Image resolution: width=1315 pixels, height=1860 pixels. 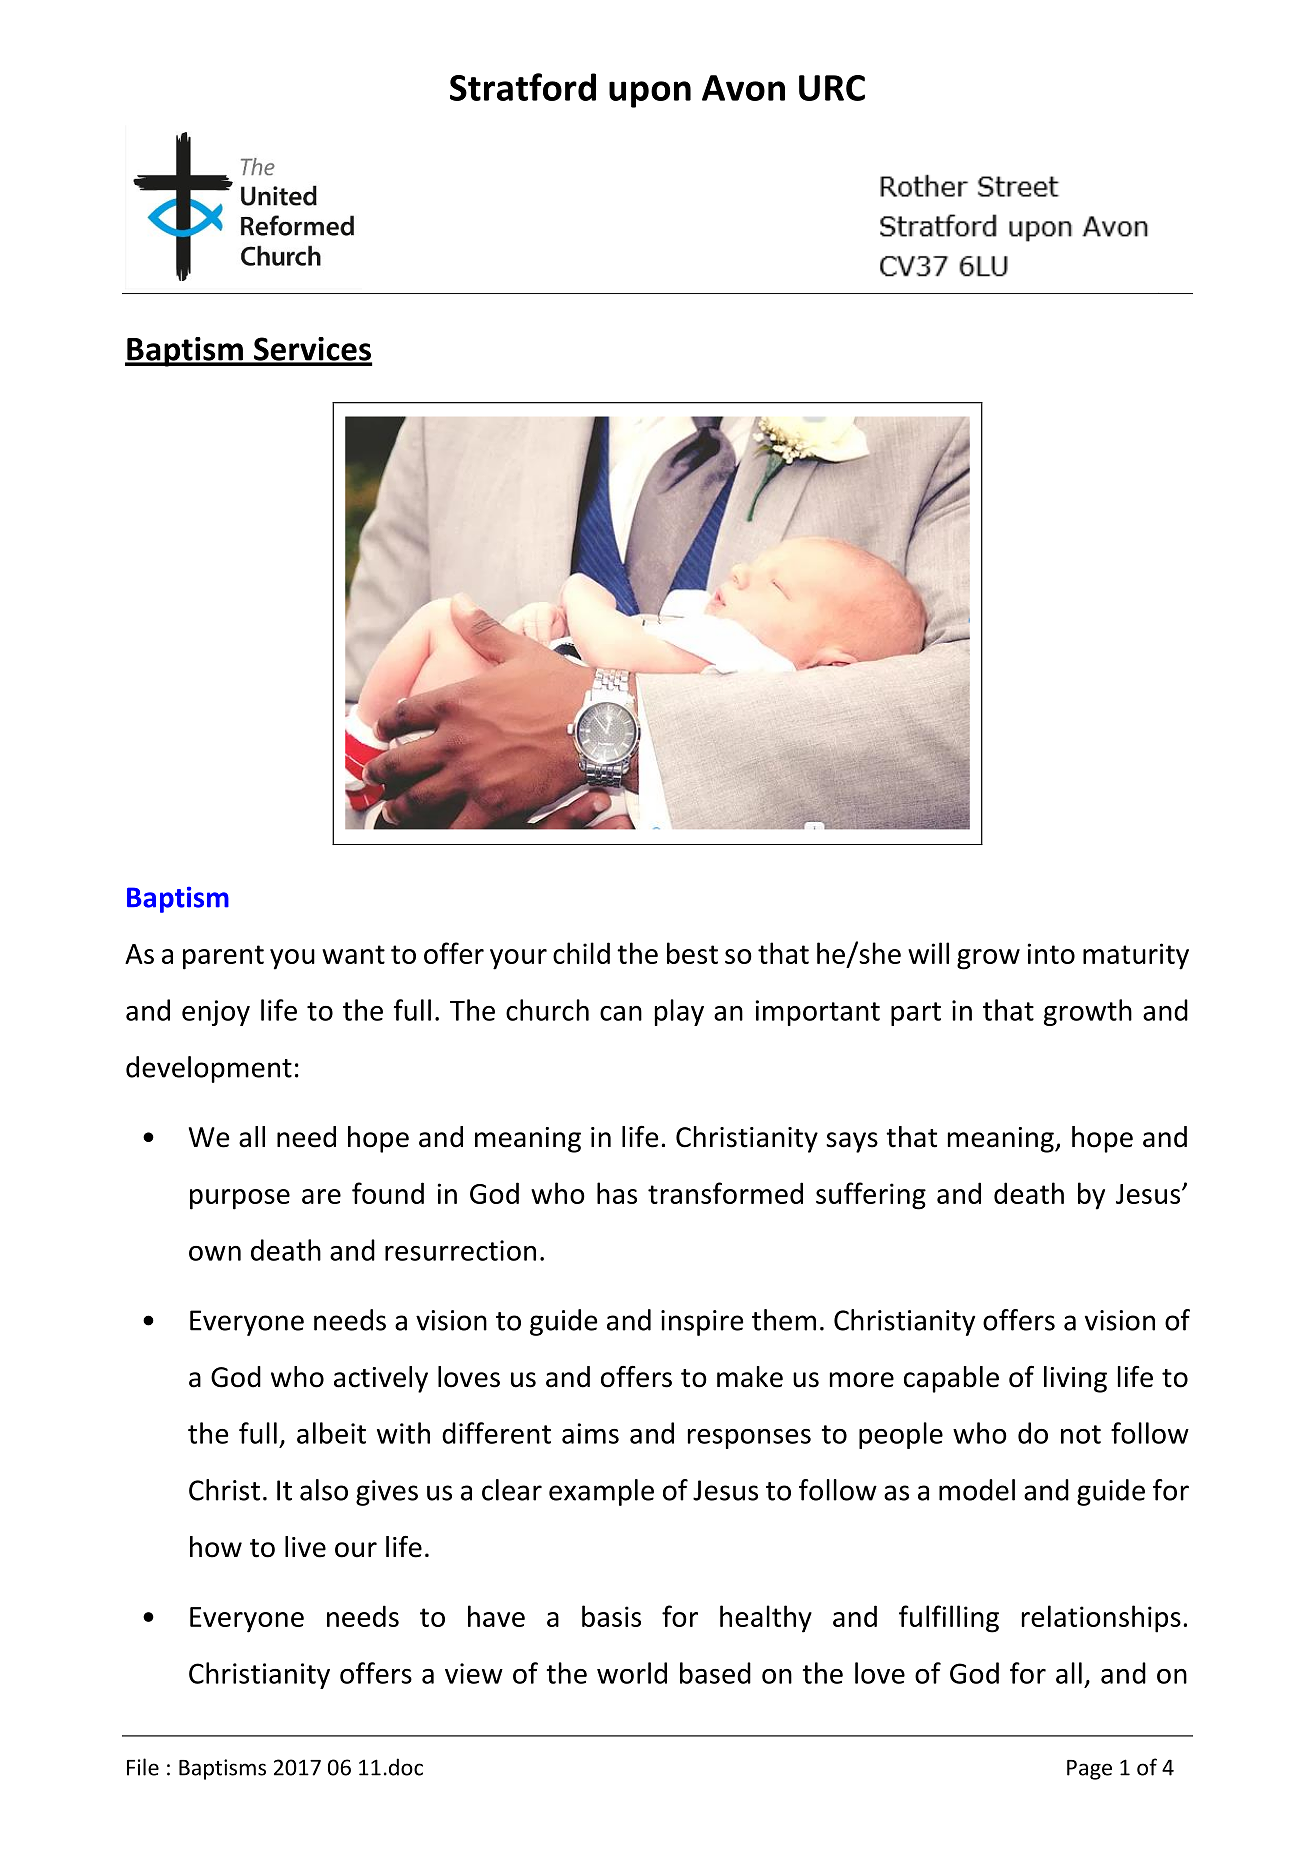 I want to click on File, so click(x=143, y=1767).
